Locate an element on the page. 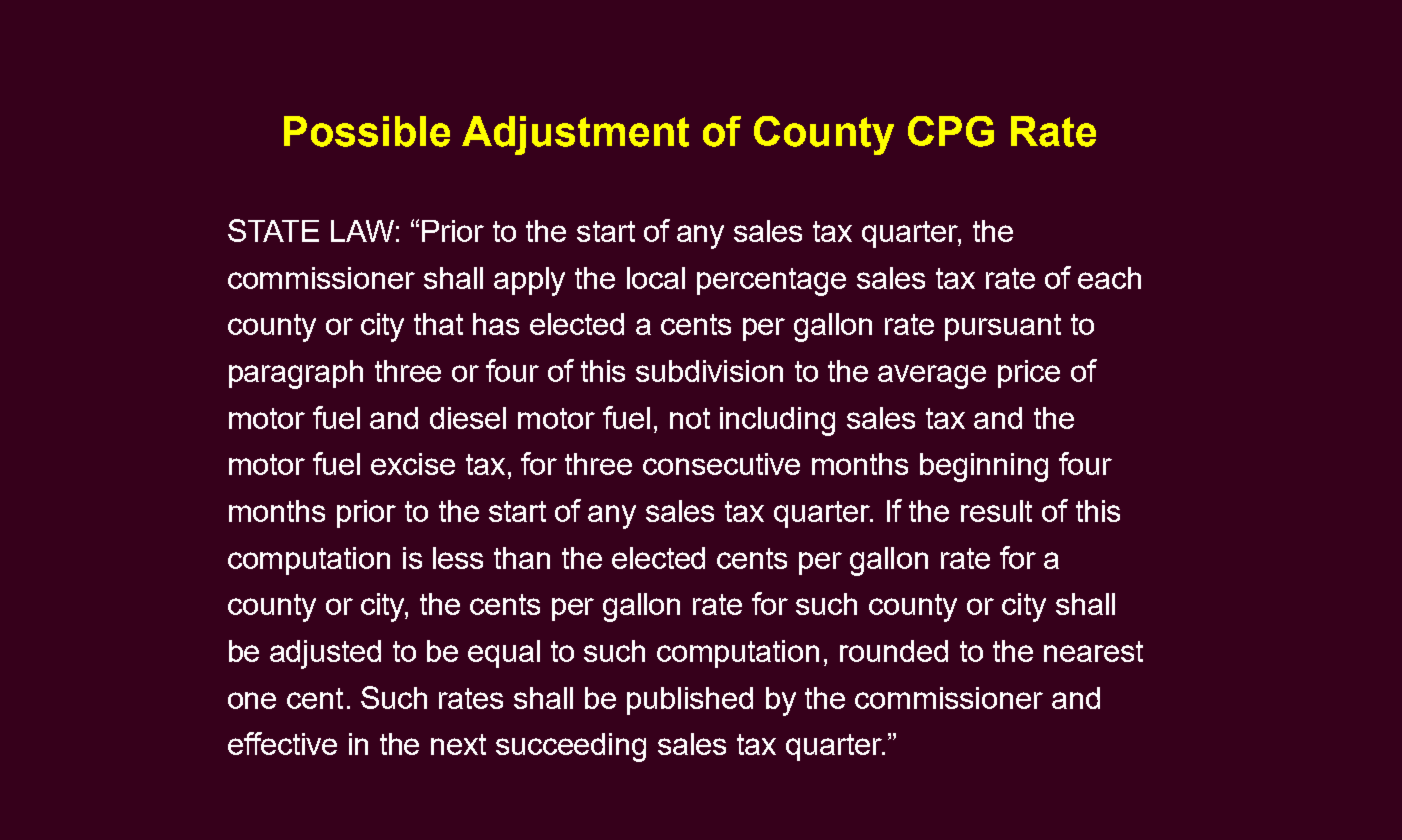 This image has height=840, width=1402. excise is located at coordinates (413, 464).
